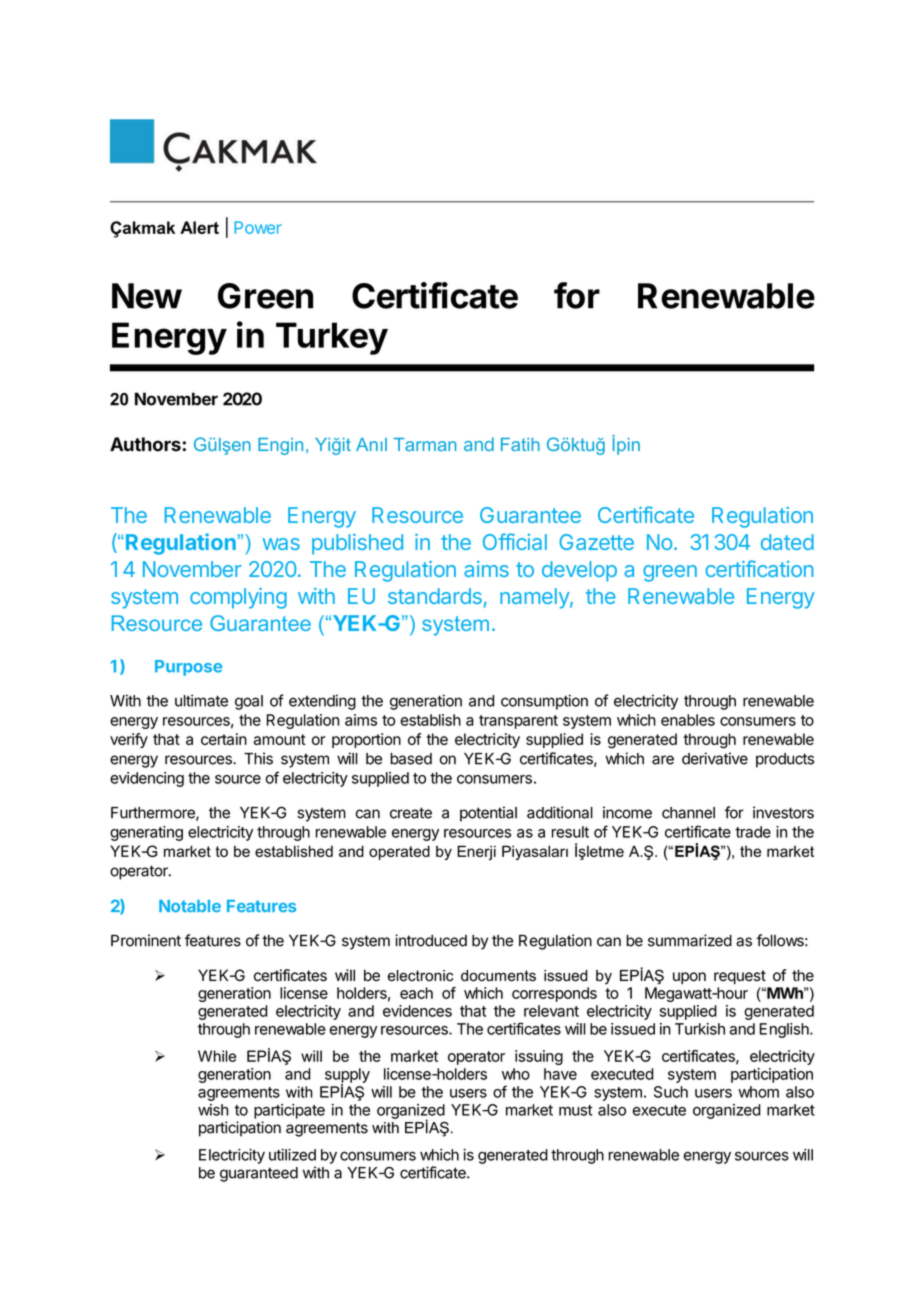  What do you see at coordinates (488, 814) in the screenshot?
I see `potential` at bounding box center [488, 814].
